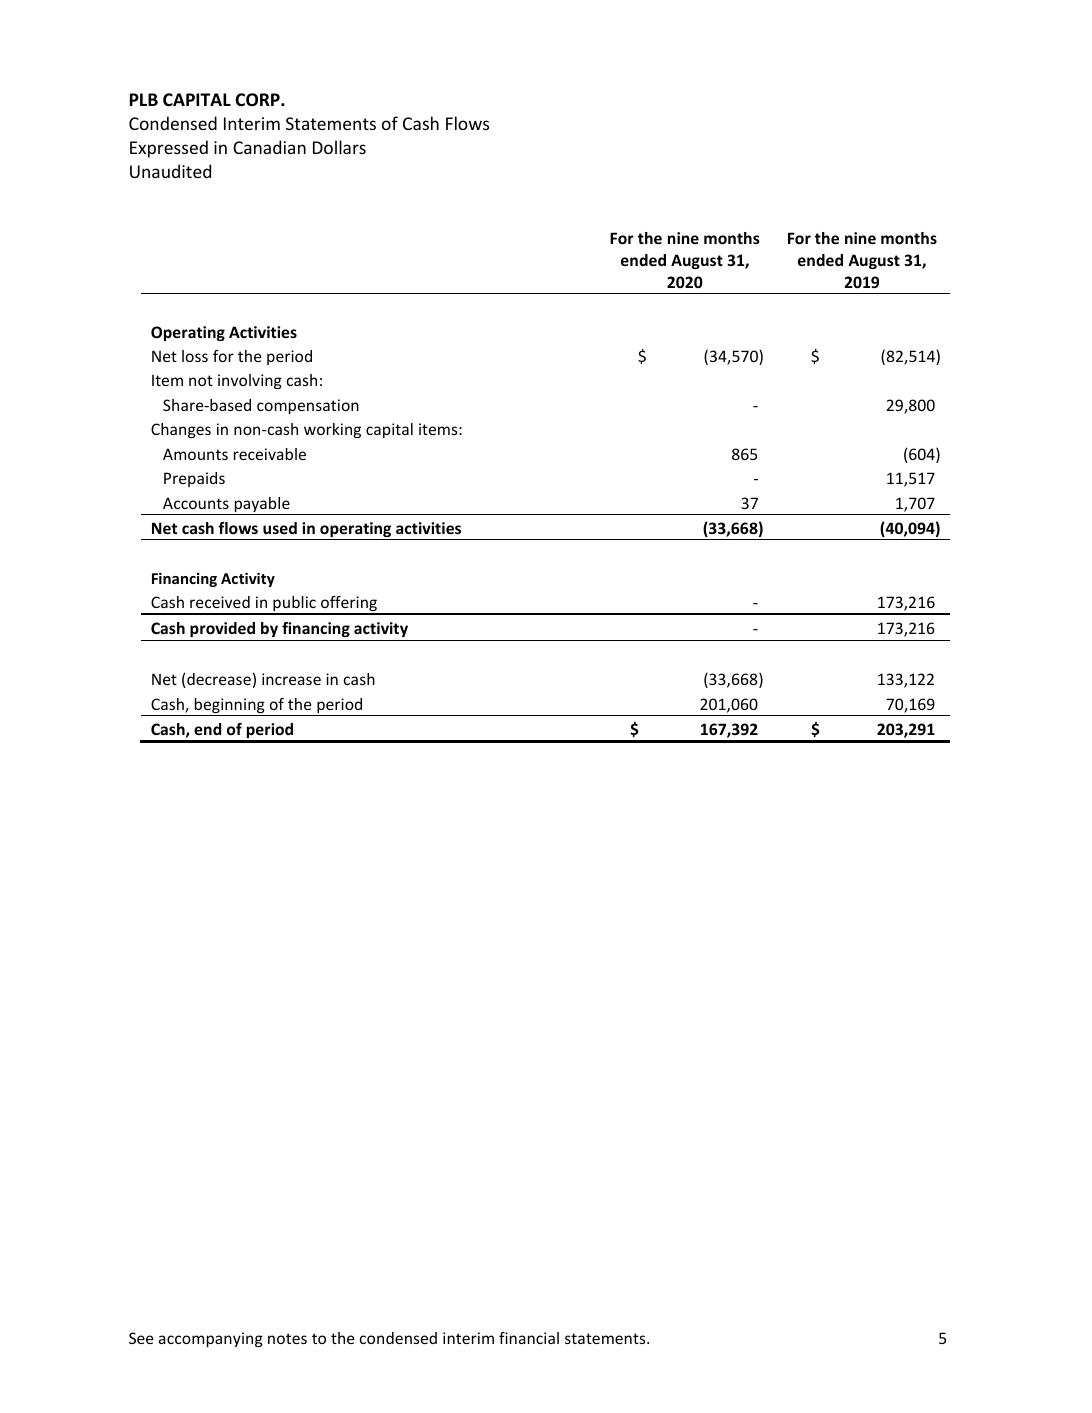 This screenshot has width=1092, height=1413. Describe the element at coordinates (291, 679) in the screenshot. I see `increase` at that location.
